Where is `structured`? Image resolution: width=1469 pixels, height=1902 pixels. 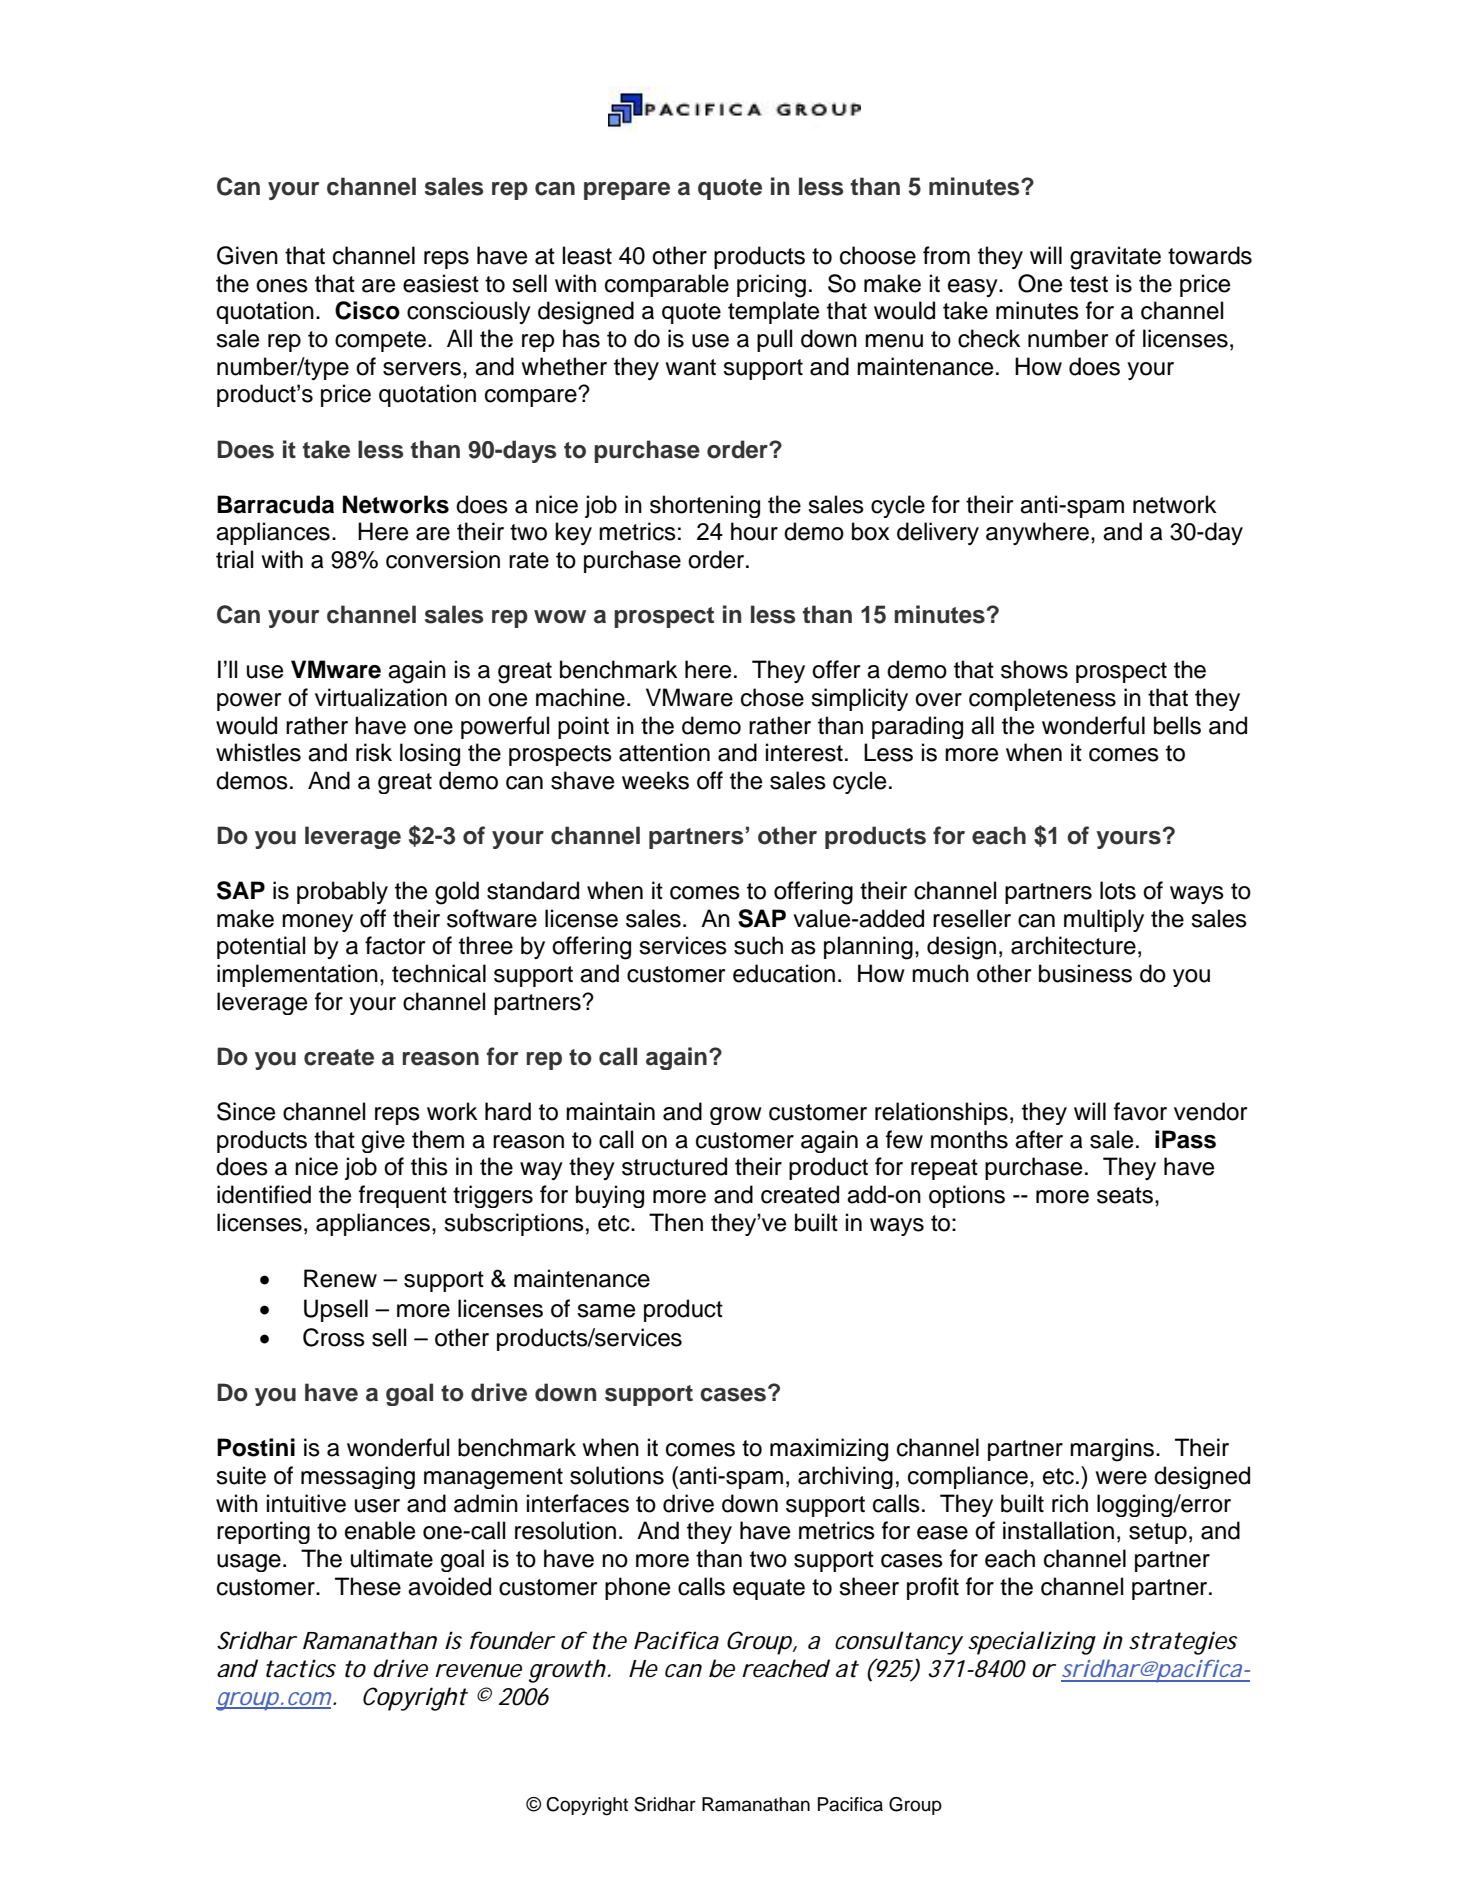
structured is located at coordinates (674, 1166).
